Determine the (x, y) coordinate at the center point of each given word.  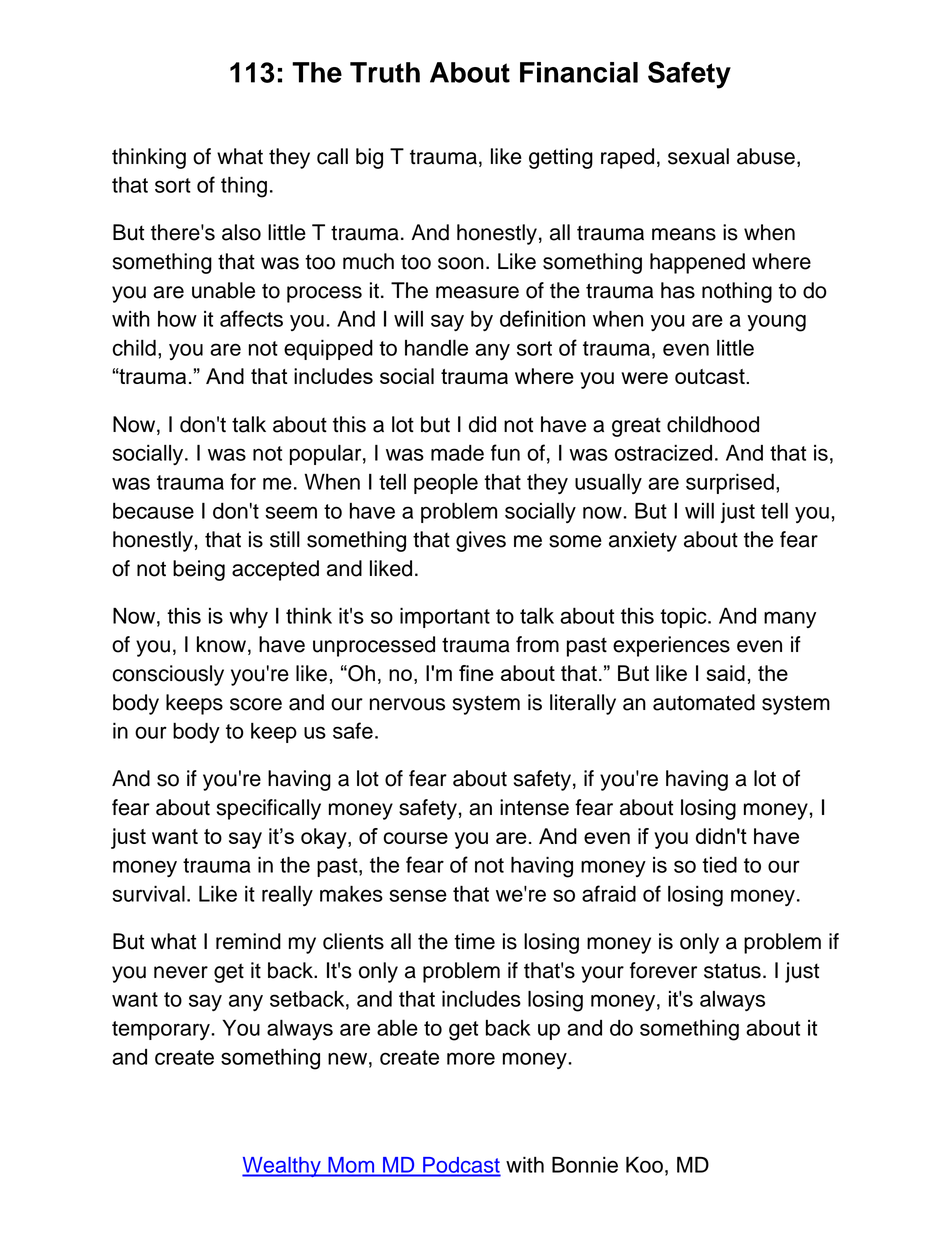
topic (684, 618)
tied (719, 864)
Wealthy (282, 1167)
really (287, 895)
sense (418, 895)
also (241, 232)
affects (251, 318)
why (248, 618)
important (445, 618)
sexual (698, 156)
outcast (711, 376)
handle (436, 347)
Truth (385, 72)
